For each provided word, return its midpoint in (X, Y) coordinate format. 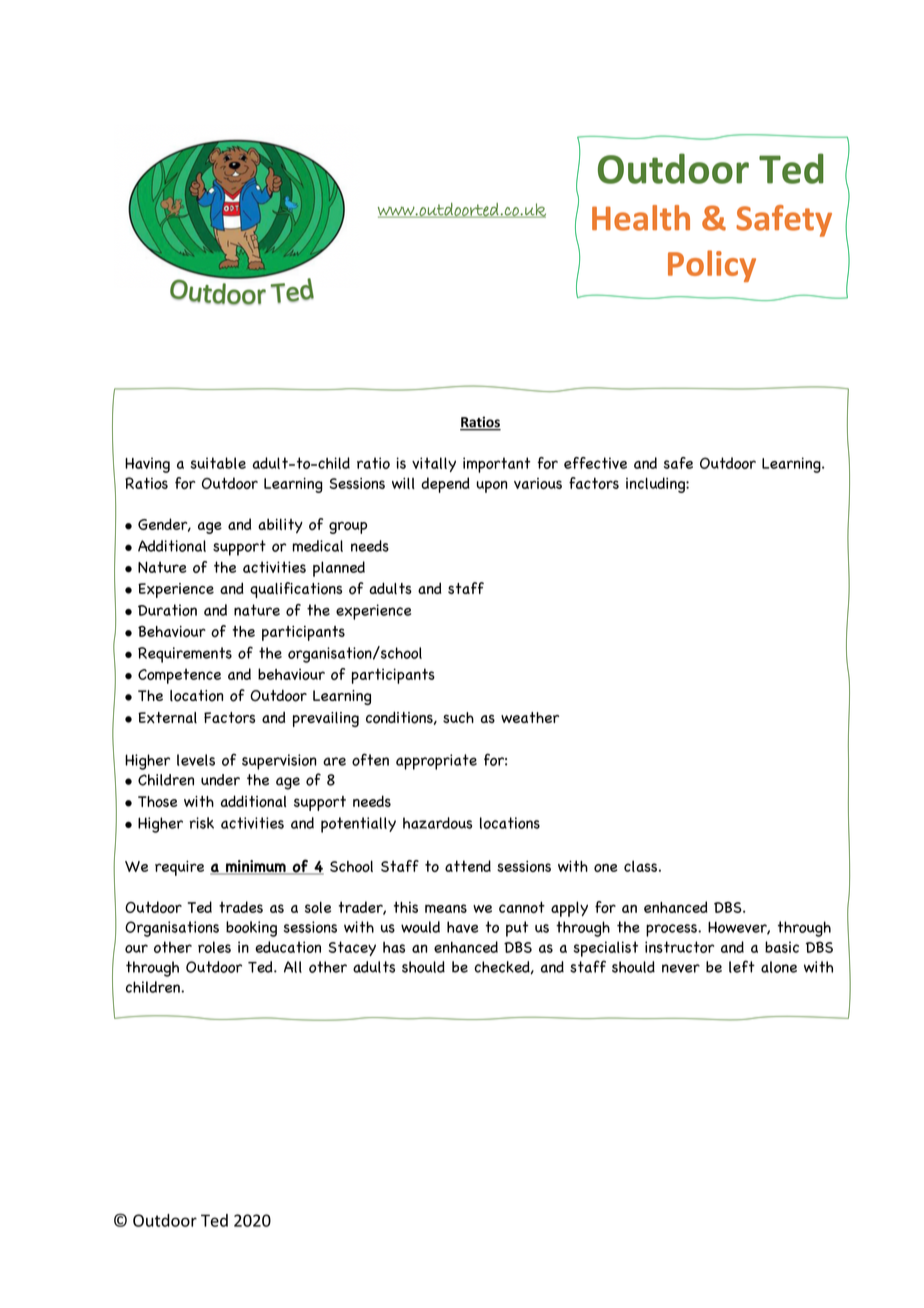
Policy (712, 266)
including (656, 485)
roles (214, 947)
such (458, 717)
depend (445, 485)
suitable (218, 463)
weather (530, 717)
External (167, 718)
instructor (679, 947)
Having (147, 465)
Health (641, 218)
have (462, 927)
